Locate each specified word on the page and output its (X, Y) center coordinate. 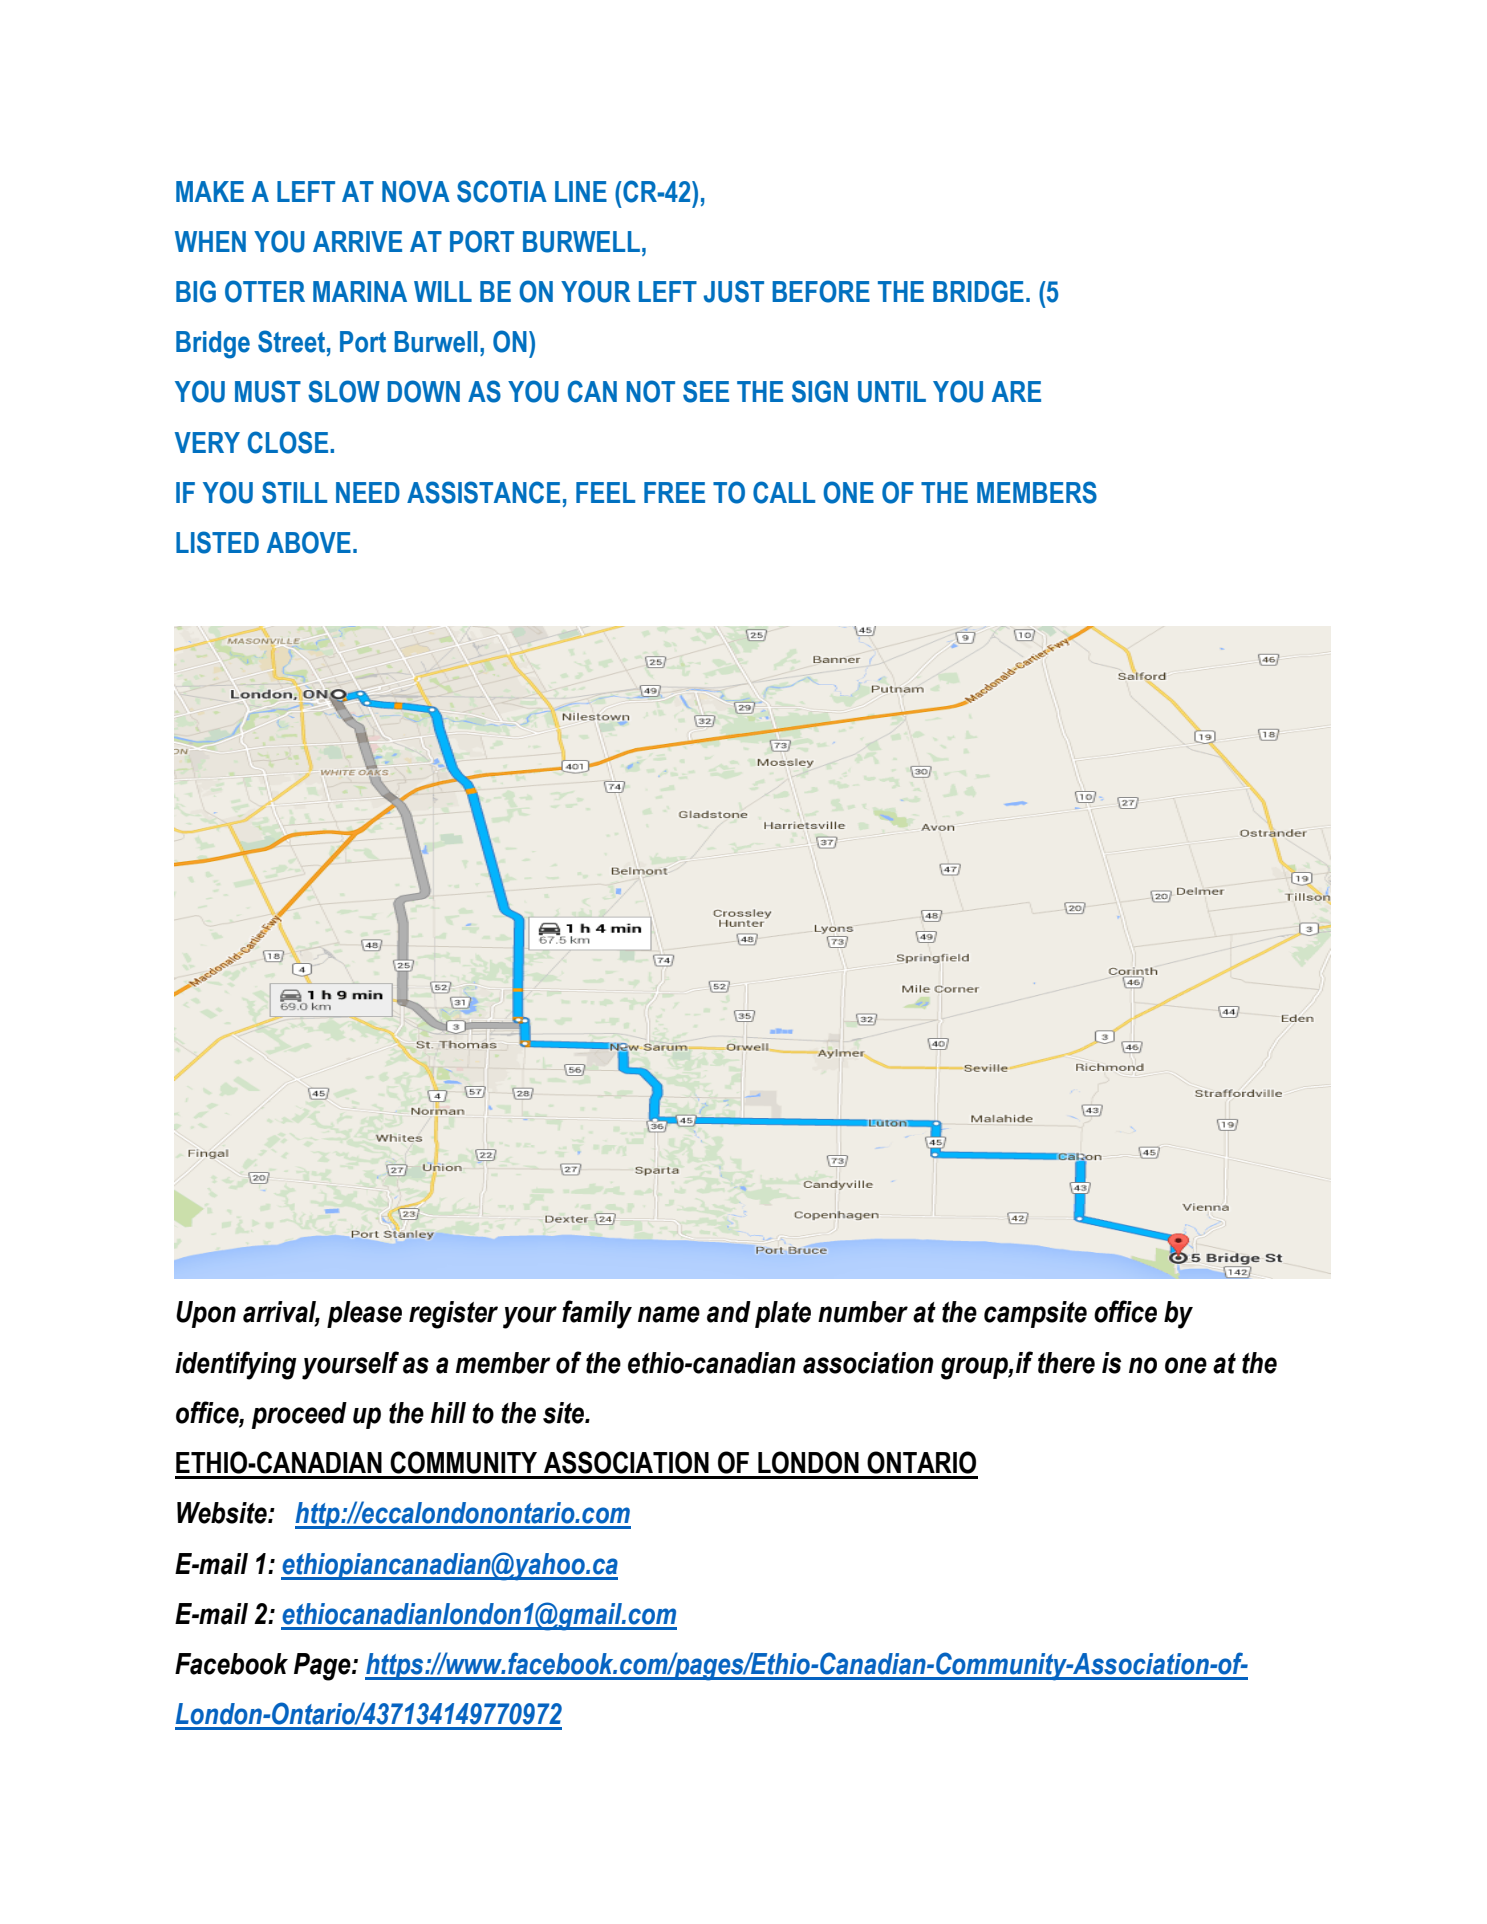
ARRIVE (357, 241)
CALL (784, 492)
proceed (299, 1415)
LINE (581, 191)
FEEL (605, 492)
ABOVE (309, 542)
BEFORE (821, 291)
